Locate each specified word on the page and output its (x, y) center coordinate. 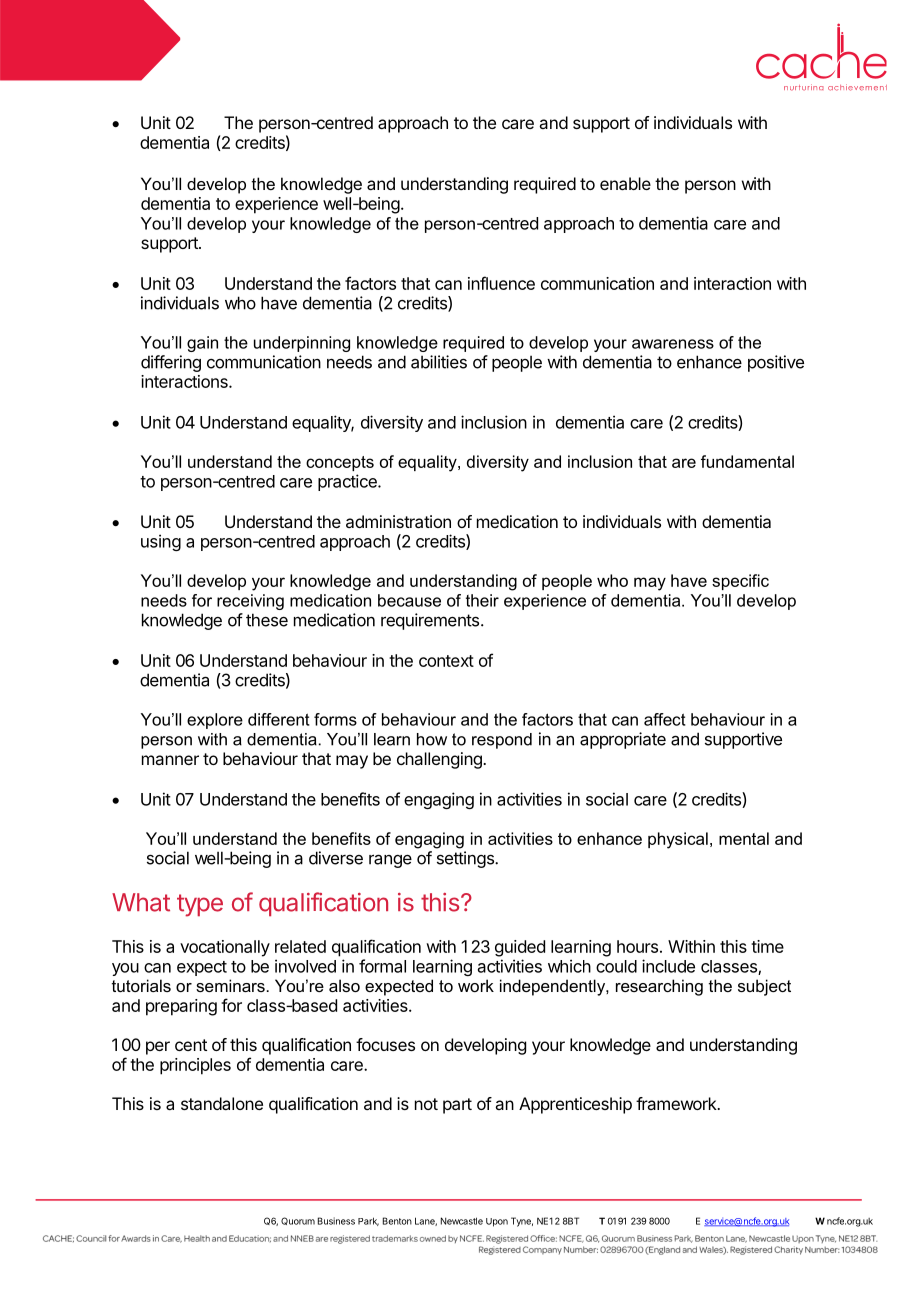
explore (215, 721)
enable (625, 183)
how (432, 739)
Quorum (298, 1221)
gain (202, 344)
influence (501, 283)
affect (665, 719)
